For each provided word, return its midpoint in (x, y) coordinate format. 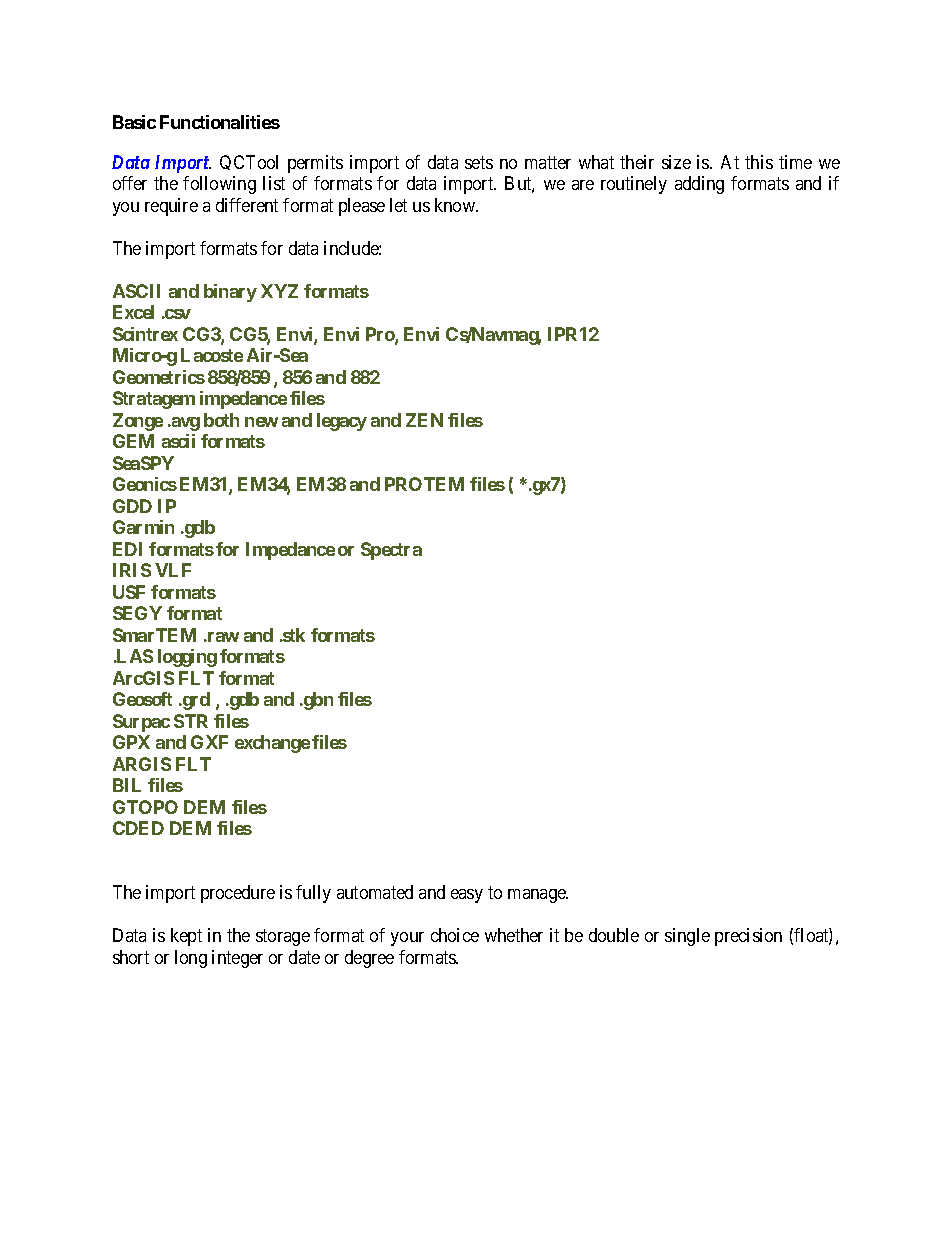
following (219, 185)
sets (479, 162)
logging (187, 658)
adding (699, 185)
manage (538, 896)
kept (186, 937)
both (221, 420)
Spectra (391, 551)
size (676, 162)
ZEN (424, 420)
